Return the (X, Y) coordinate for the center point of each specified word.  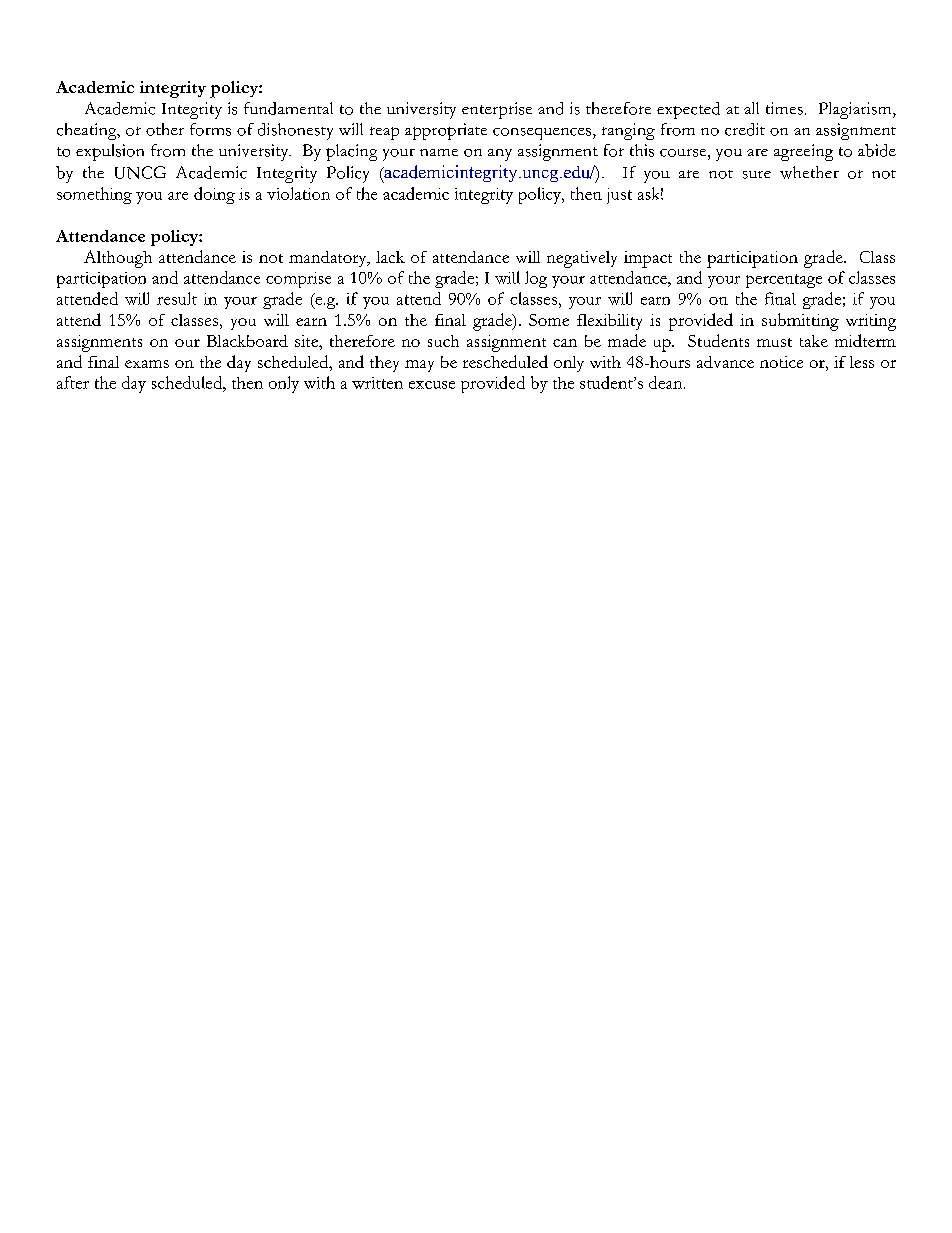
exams (147, 364)
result (177, 298)
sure (757, 175)
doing (214, 195)
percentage (784, 281)
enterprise (497, 110)
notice (781, 362)
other (165, 129)
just (619, 196)
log (536, 279)
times (784, 108)
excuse (432, 385)
